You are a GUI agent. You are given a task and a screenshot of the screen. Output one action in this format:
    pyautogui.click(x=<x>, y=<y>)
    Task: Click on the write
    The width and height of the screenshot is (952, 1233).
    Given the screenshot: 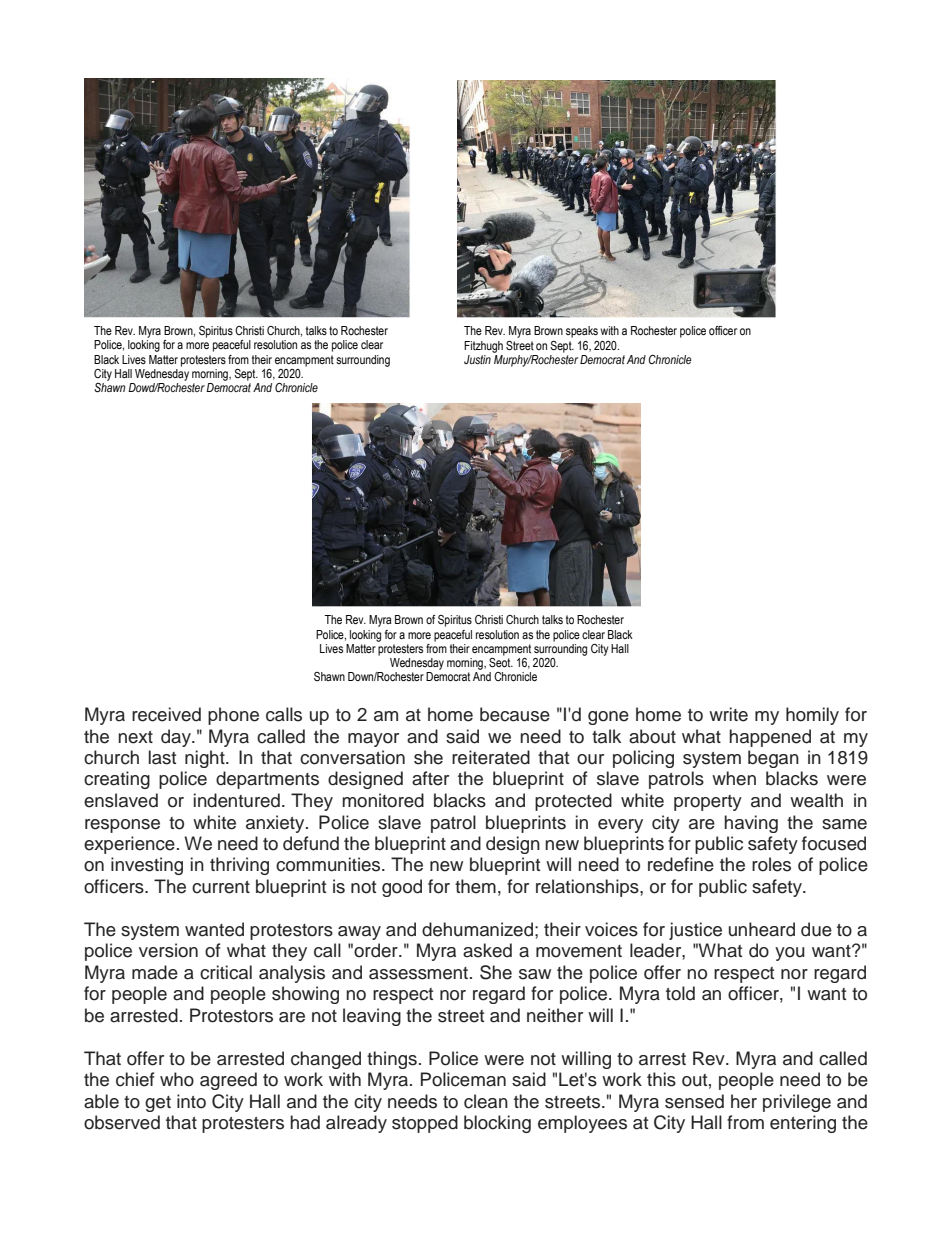 What is the action you would take?
    pyautogui.click(x=728, y=714)
